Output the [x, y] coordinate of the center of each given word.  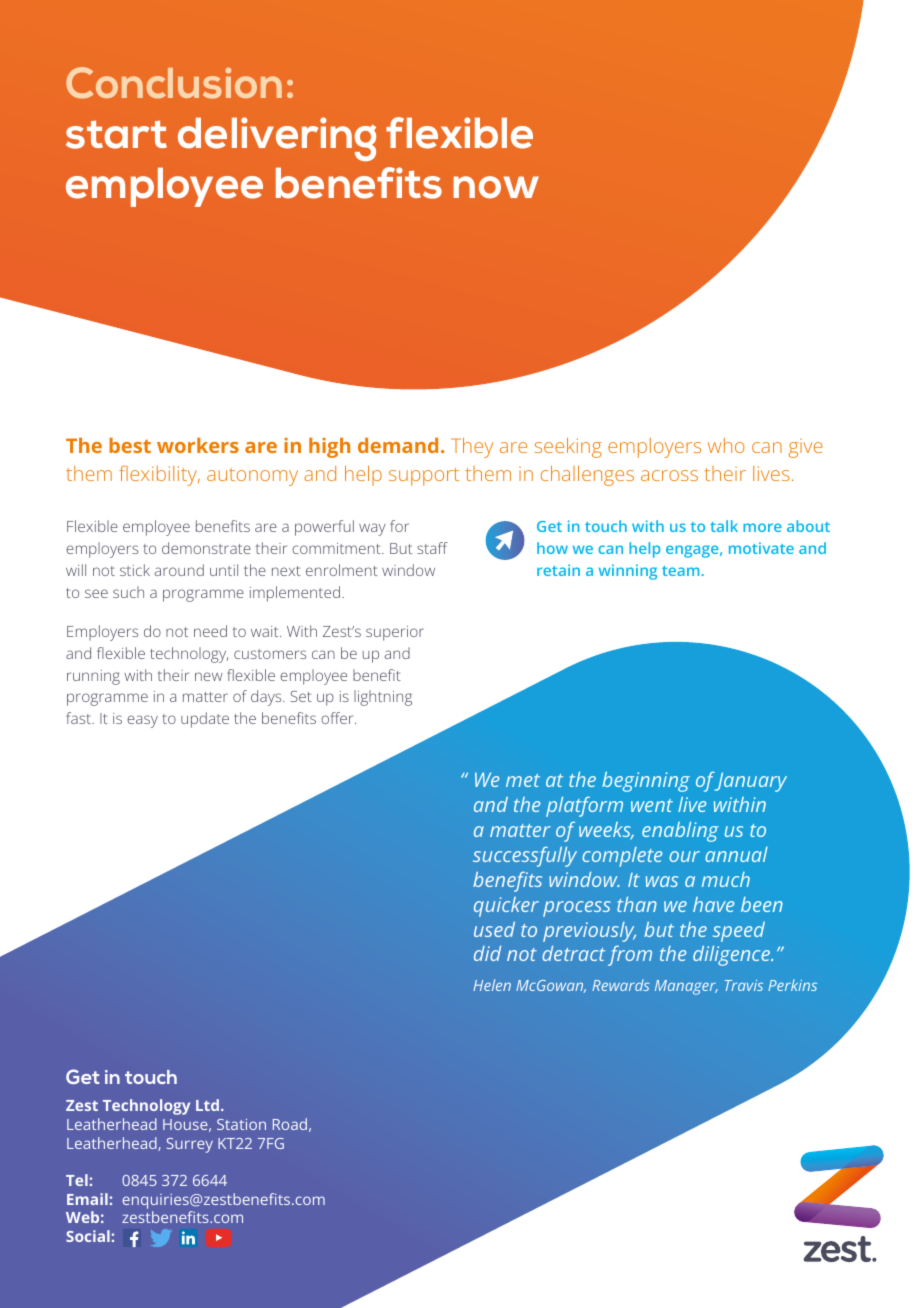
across [669, 475]
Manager [686, 987]
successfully [525, 857]
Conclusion [174, 83]
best [130, 445]
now [496, 187]
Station [241, 1124]
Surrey [190, 1145]
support [424, 477]
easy [142, 721]
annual [736, 854]
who [726, 445]
